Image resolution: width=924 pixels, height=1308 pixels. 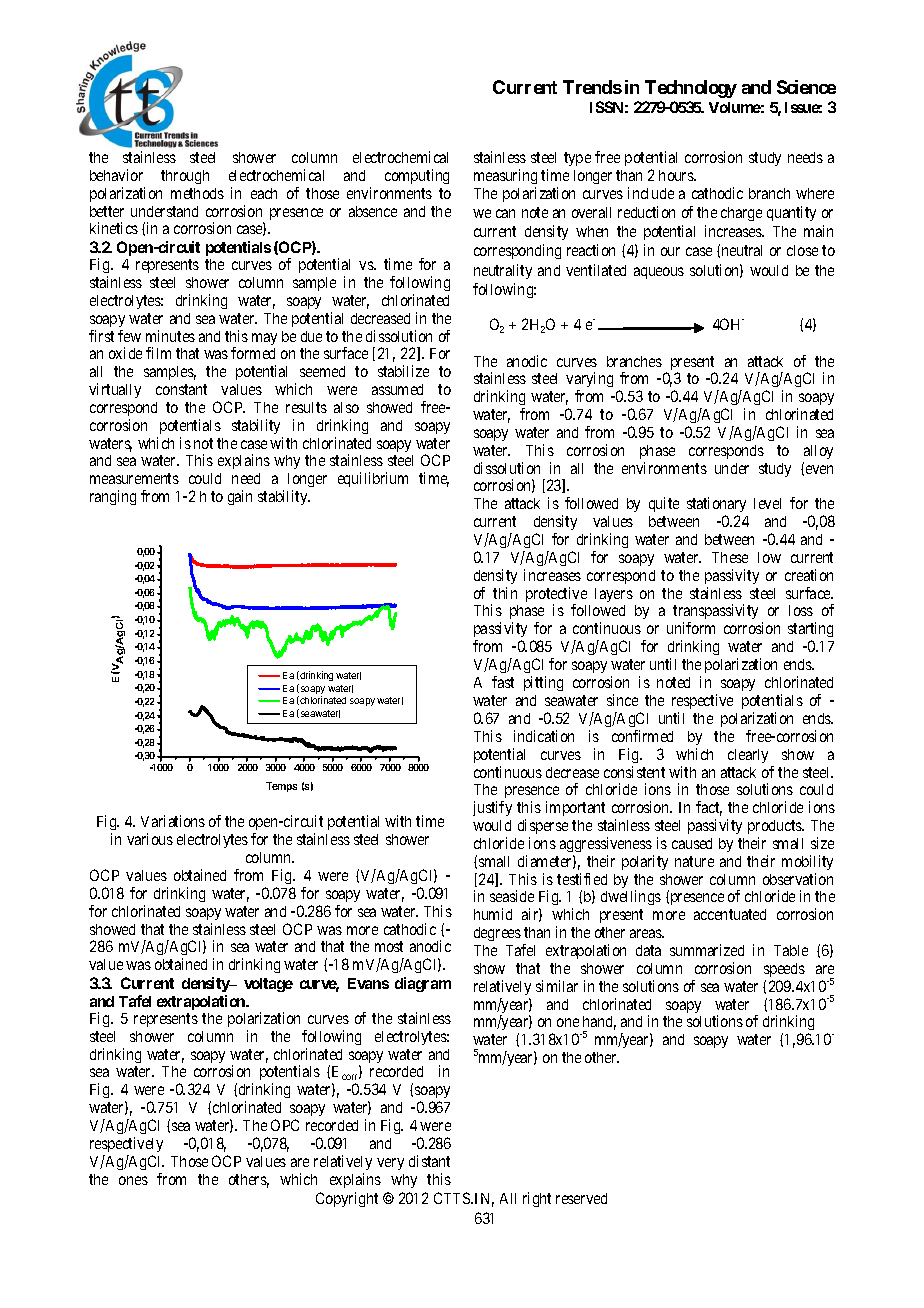 I want to click on equilibrium, so click(x=373, y=479).
